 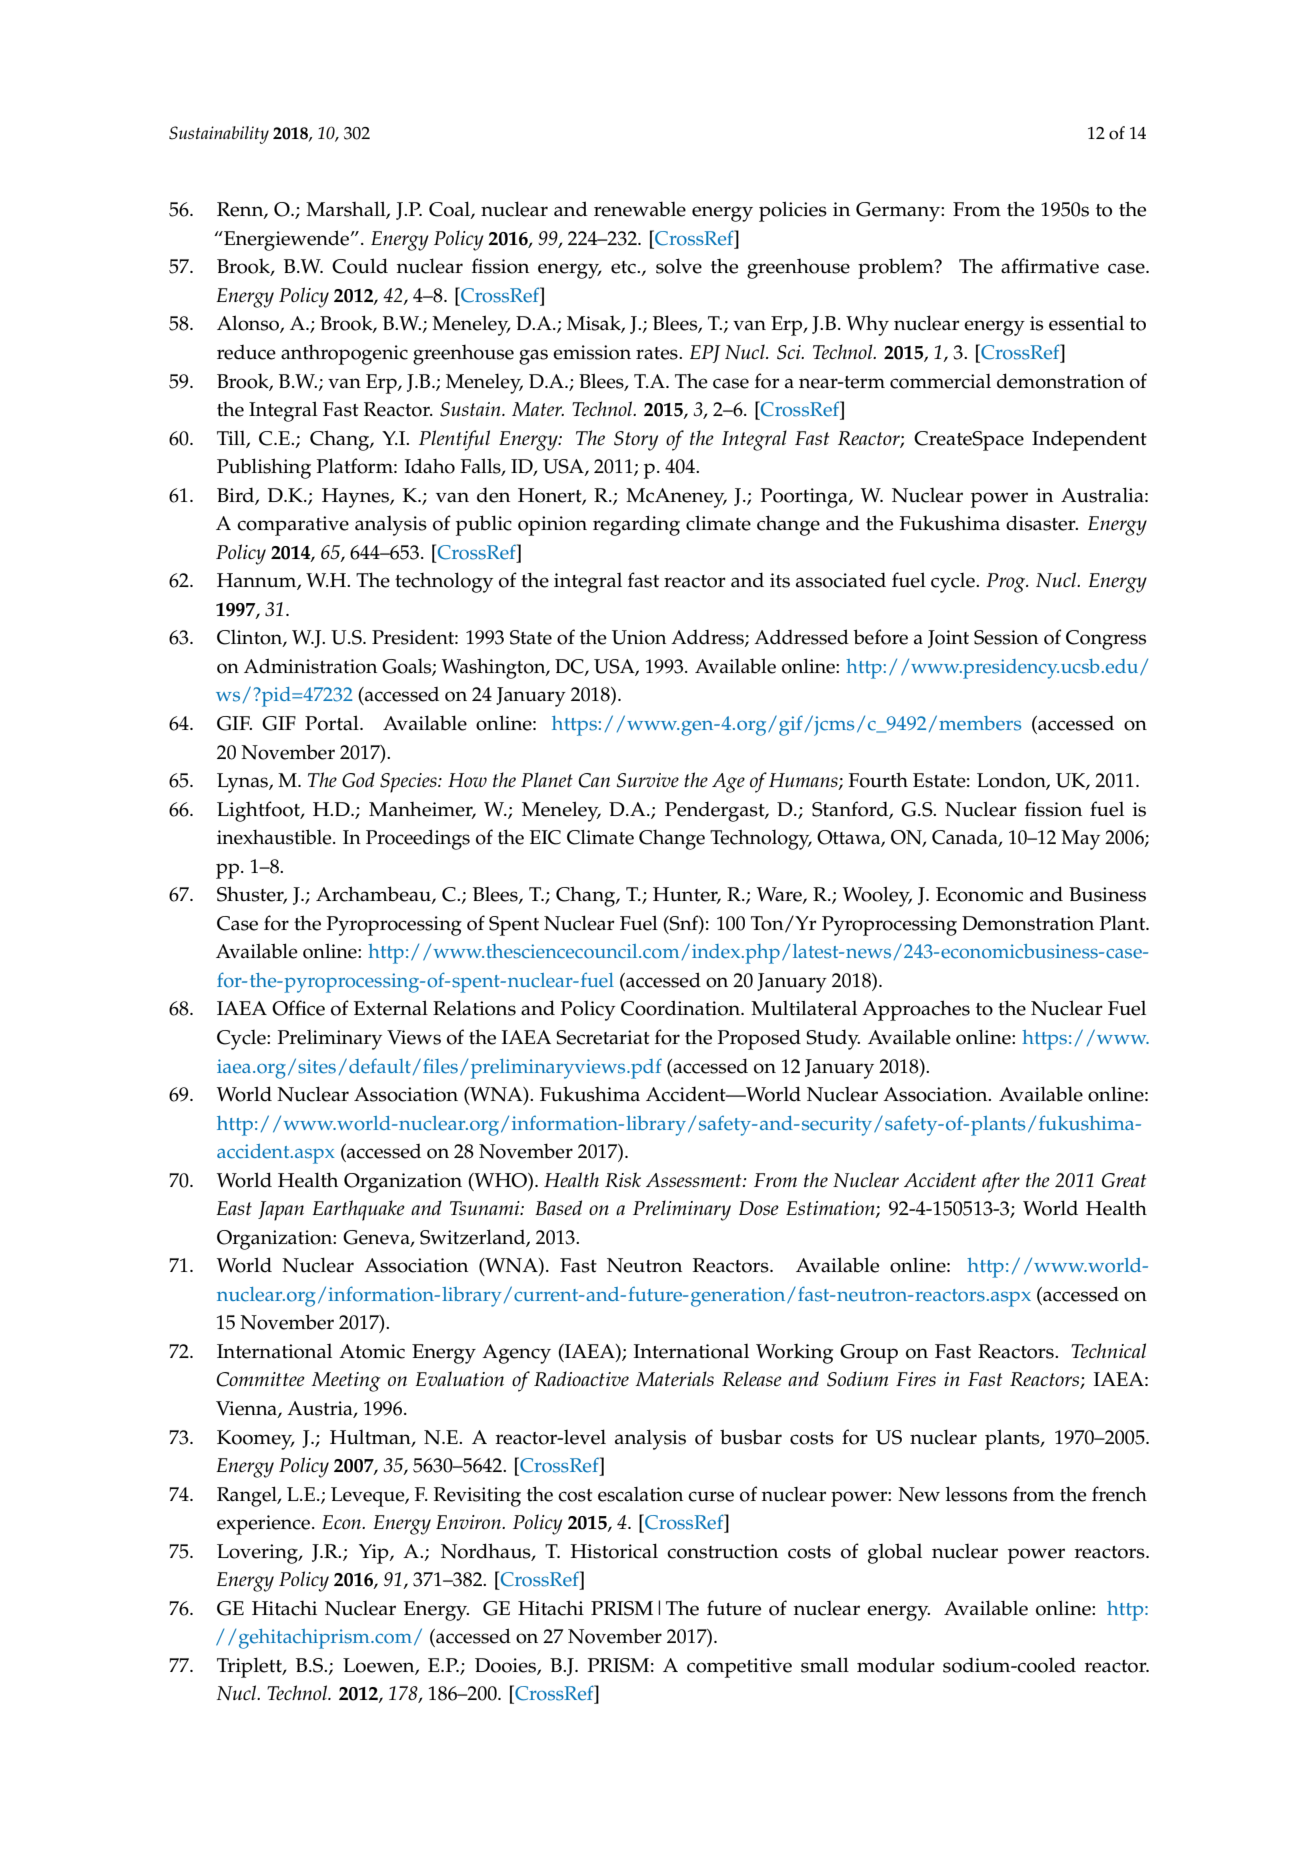 I want to click on after, so click(x=1001, y=1182).
